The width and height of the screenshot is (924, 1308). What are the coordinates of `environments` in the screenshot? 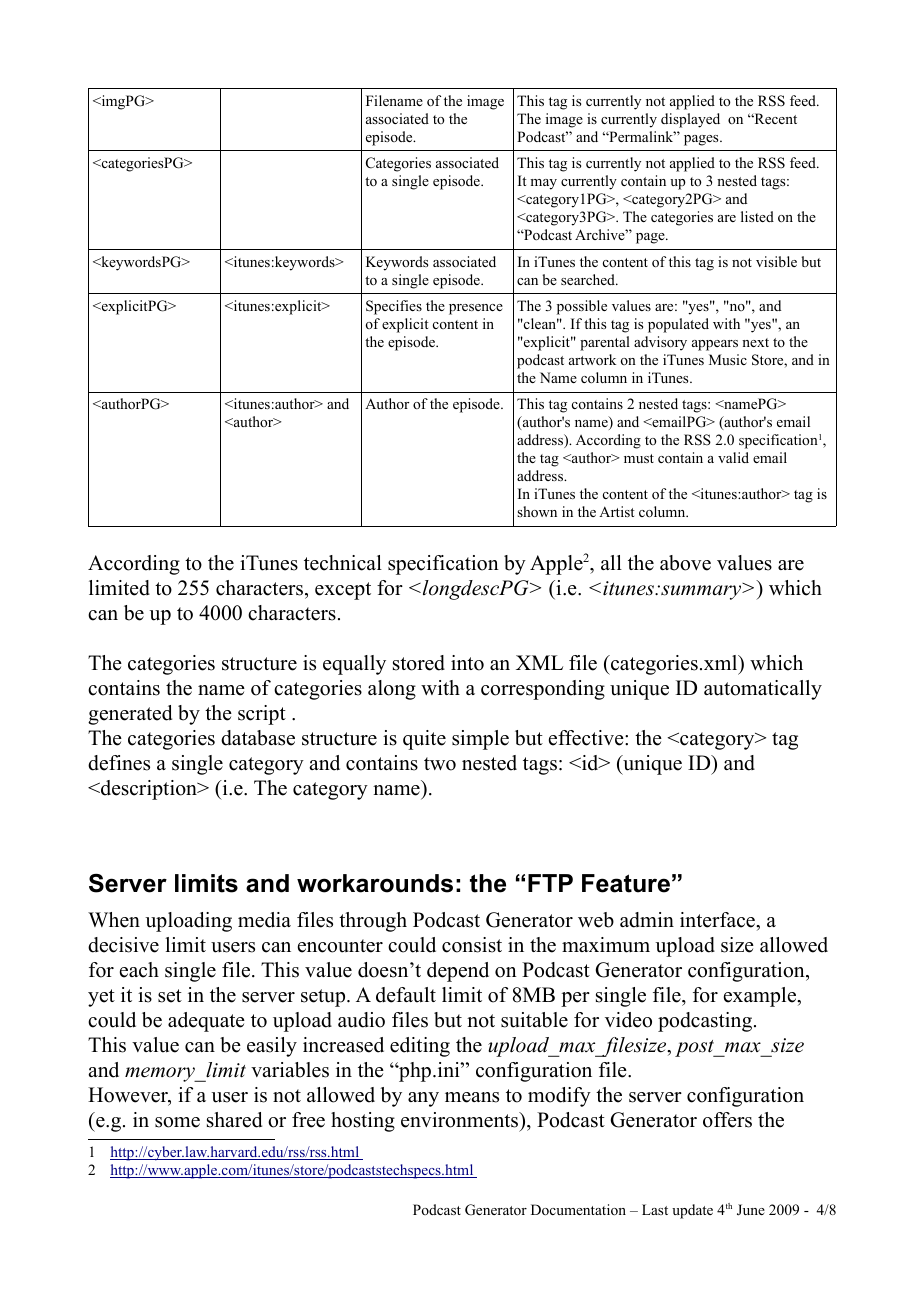 It's located at (461, 1120).
